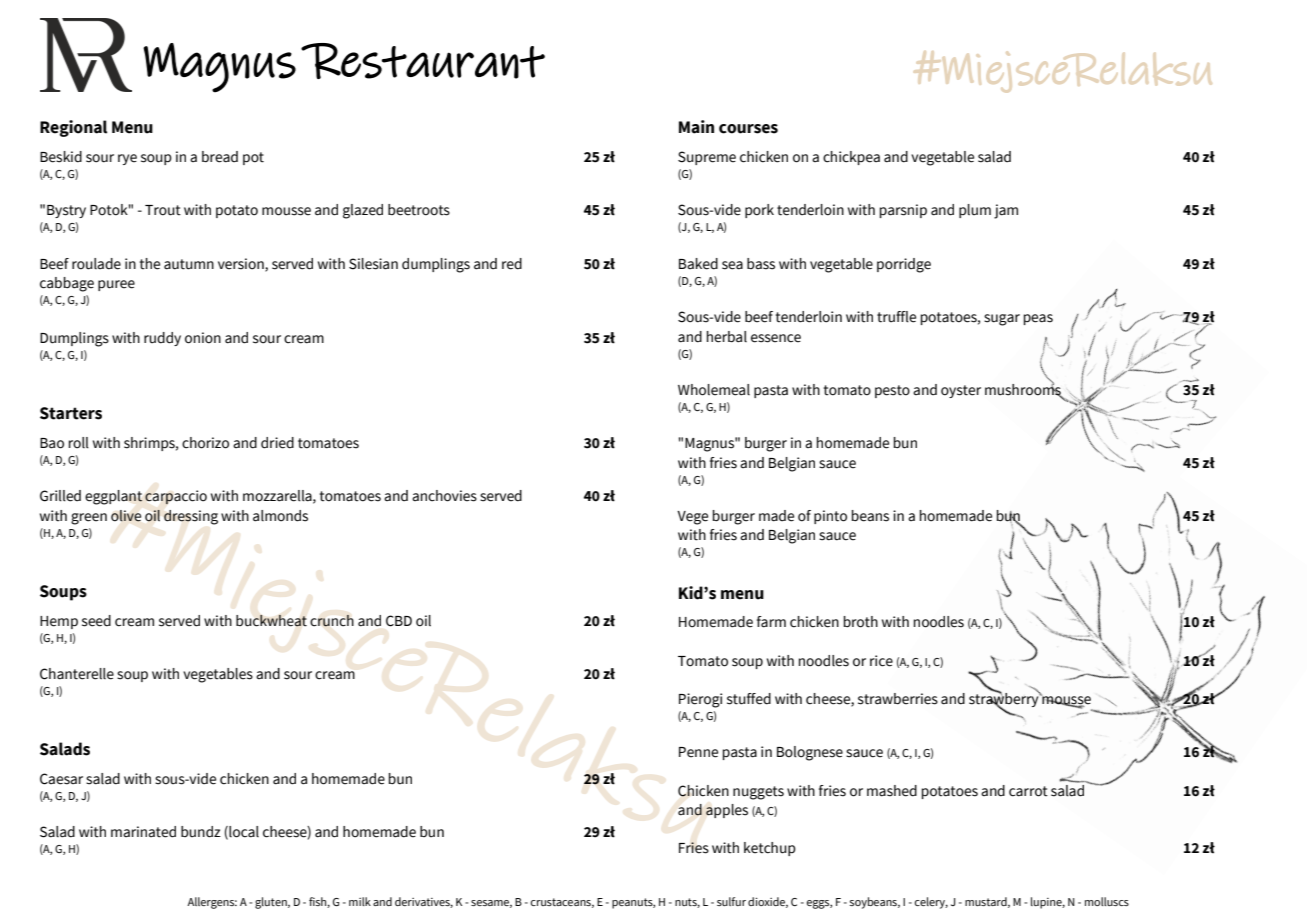  What do you see at coordinates (830, 517) in the screenshot?
I see `pinto` at bounding box center [830, 517].
